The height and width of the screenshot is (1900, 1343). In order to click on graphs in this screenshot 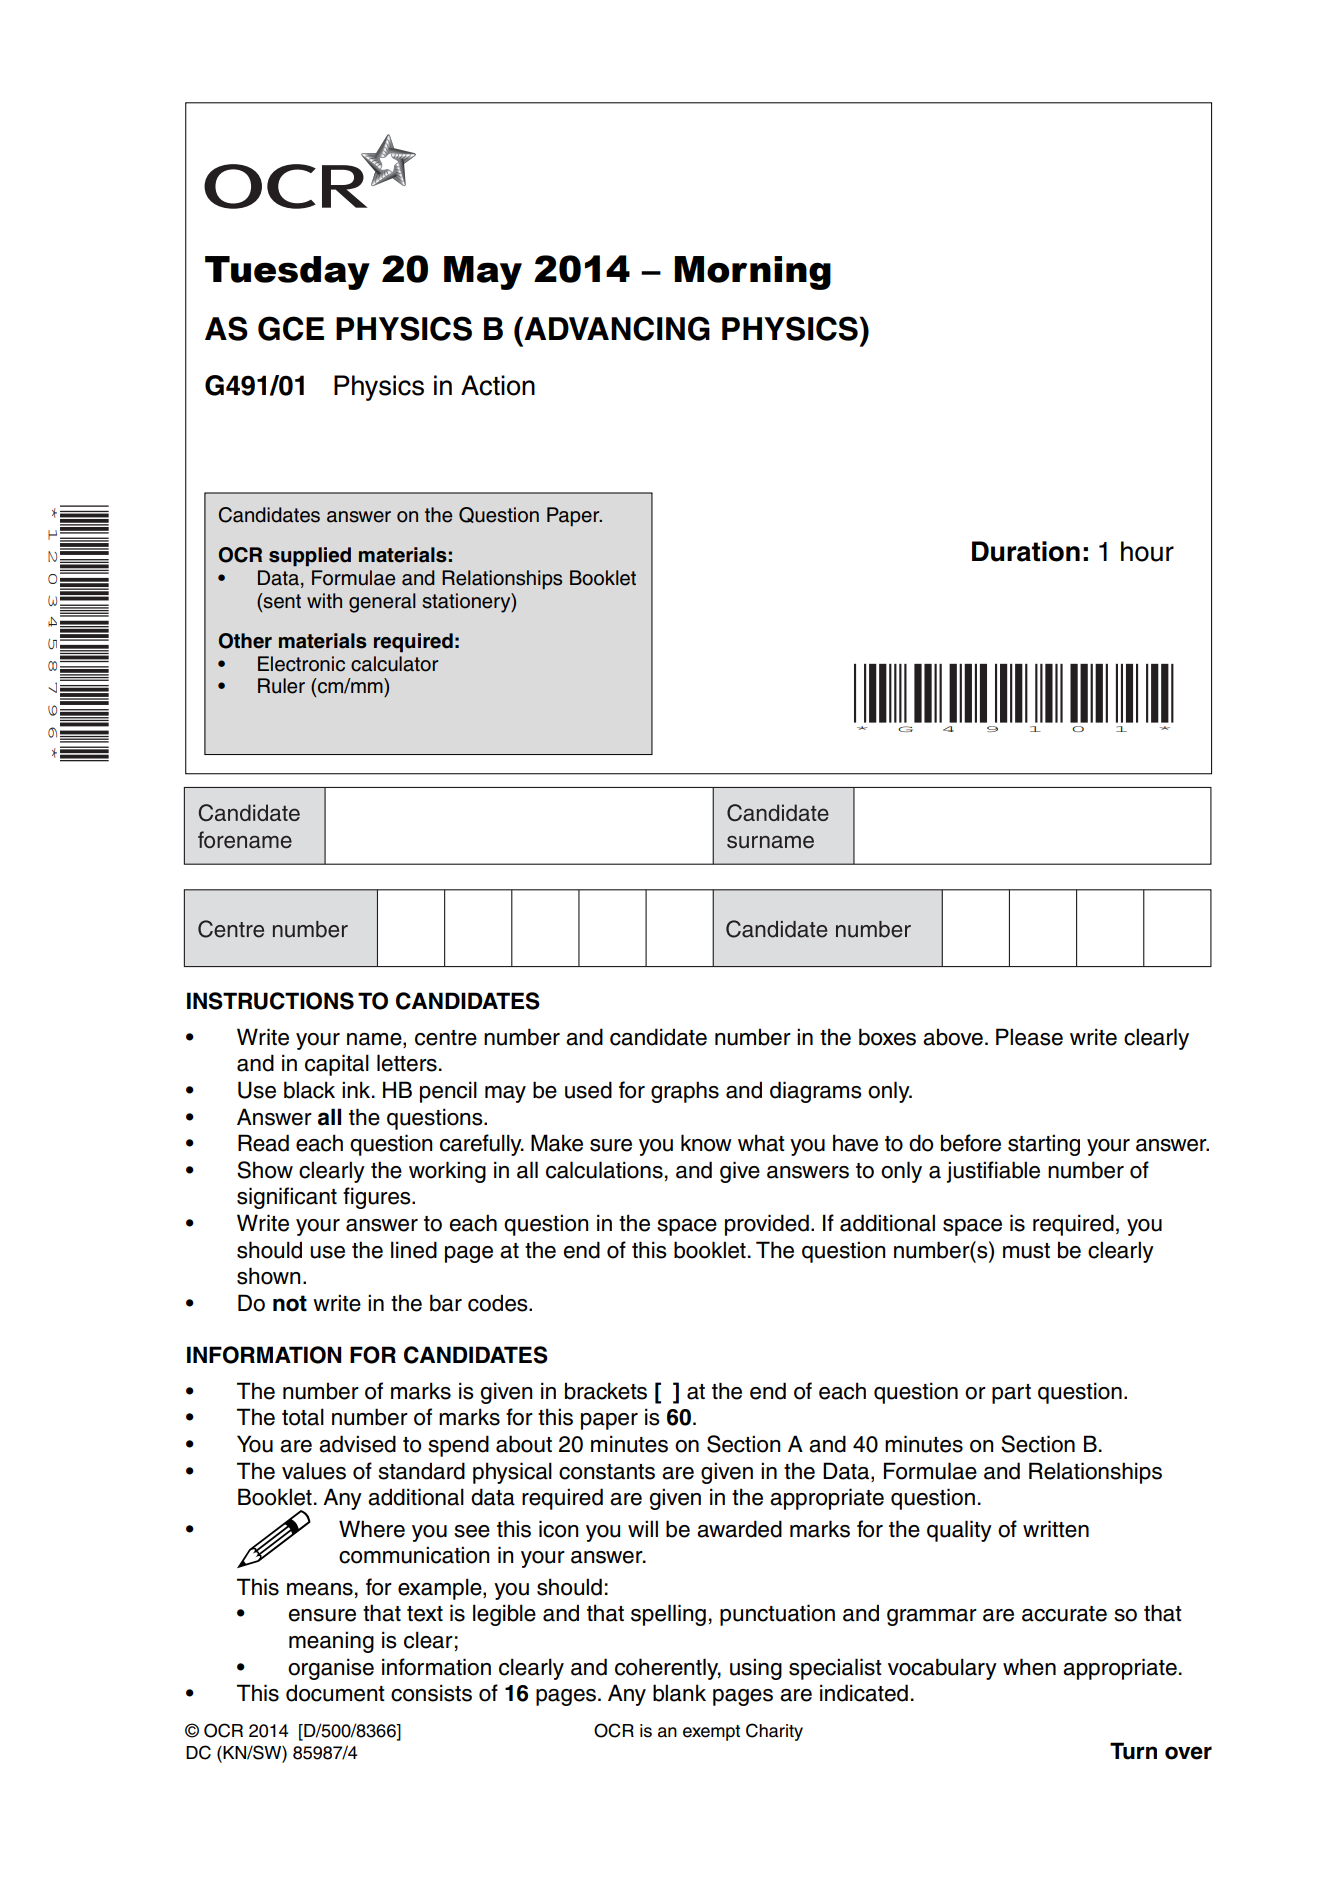, I will do `click(685, 1092)`.
